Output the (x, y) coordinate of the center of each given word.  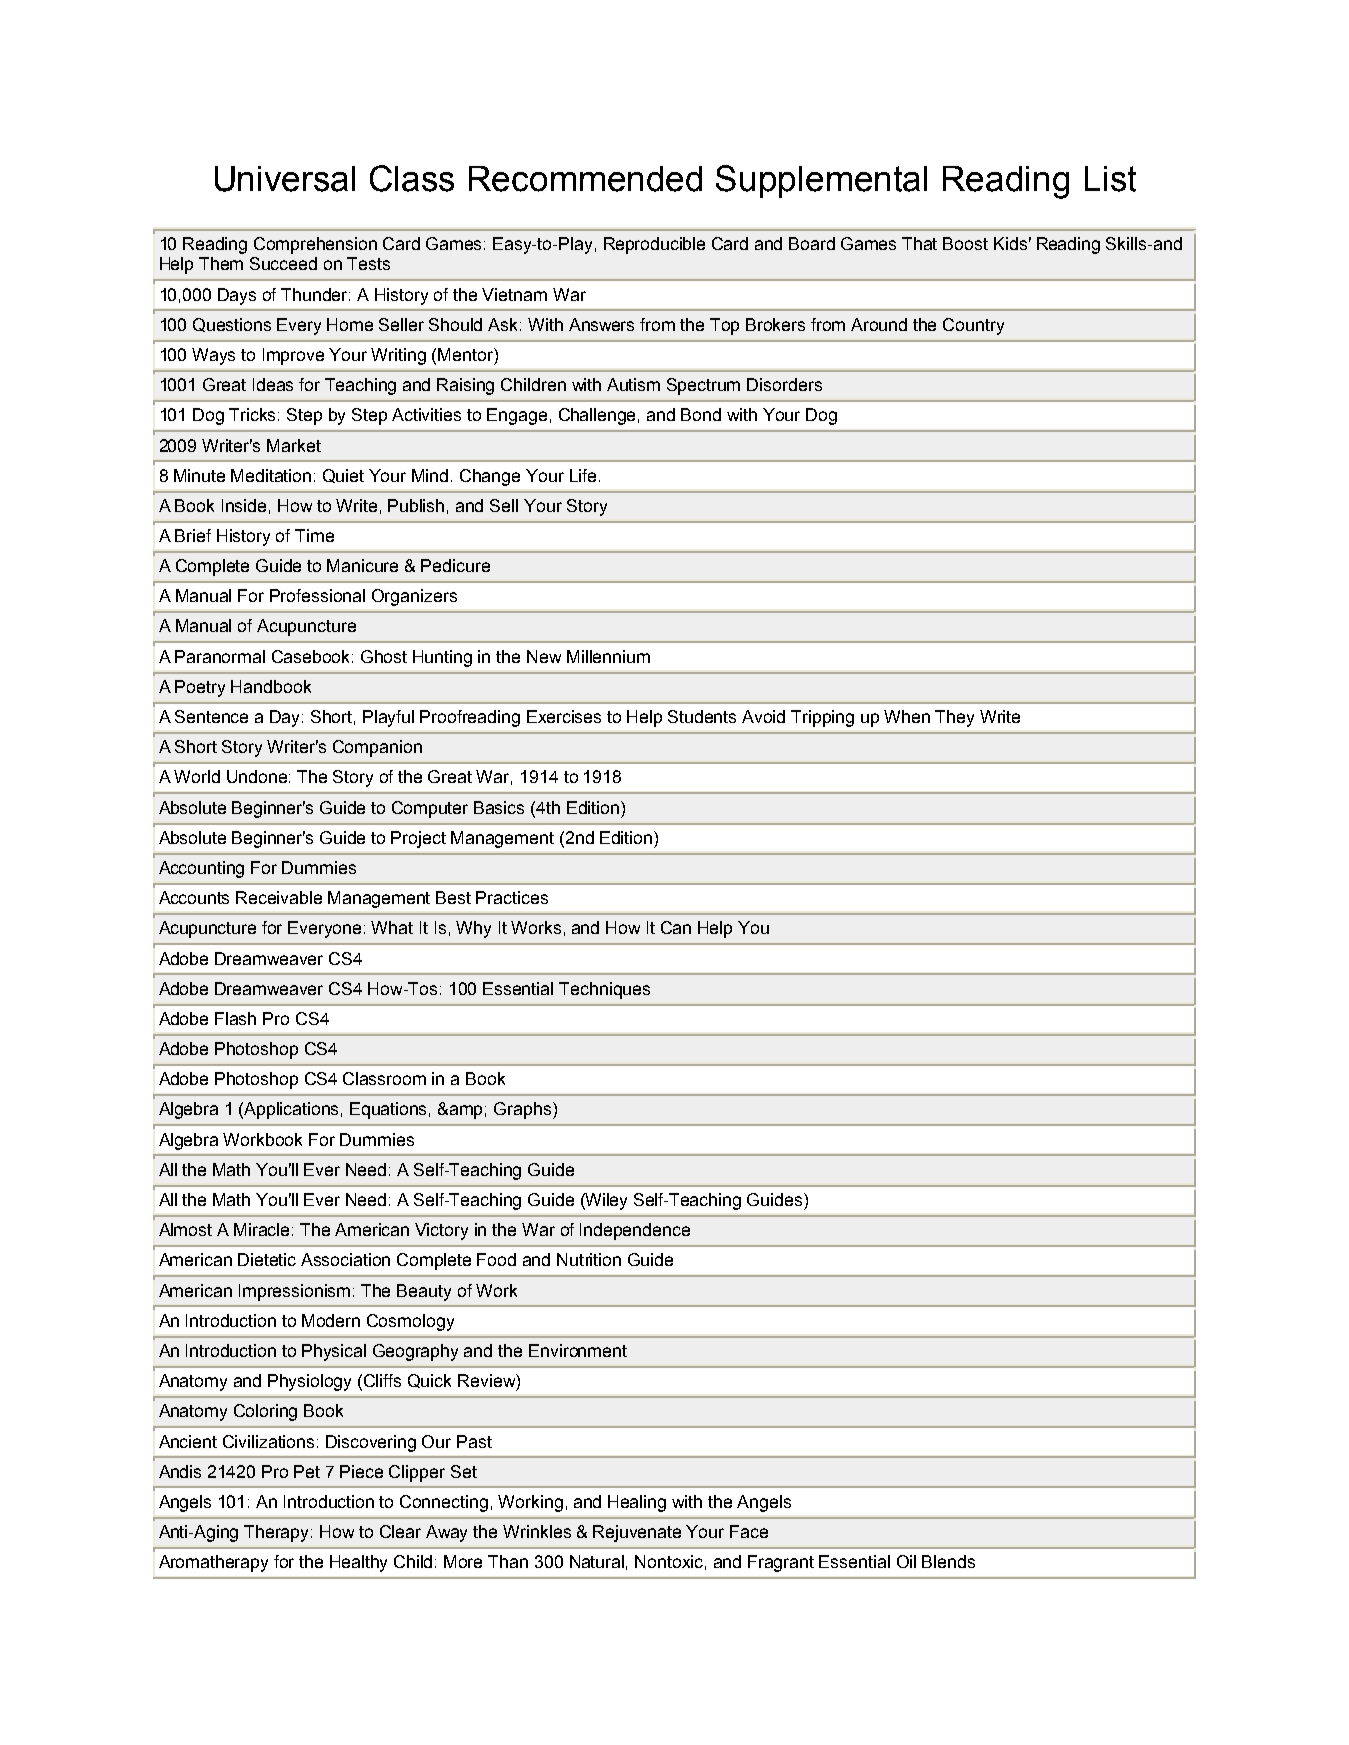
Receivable (279, 897)
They (954, 718)
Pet (307, 1471)
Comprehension (315, 245)
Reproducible (654, 245)
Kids (1010, 243)
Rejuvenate (637, 1533)
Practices (512, 897)
